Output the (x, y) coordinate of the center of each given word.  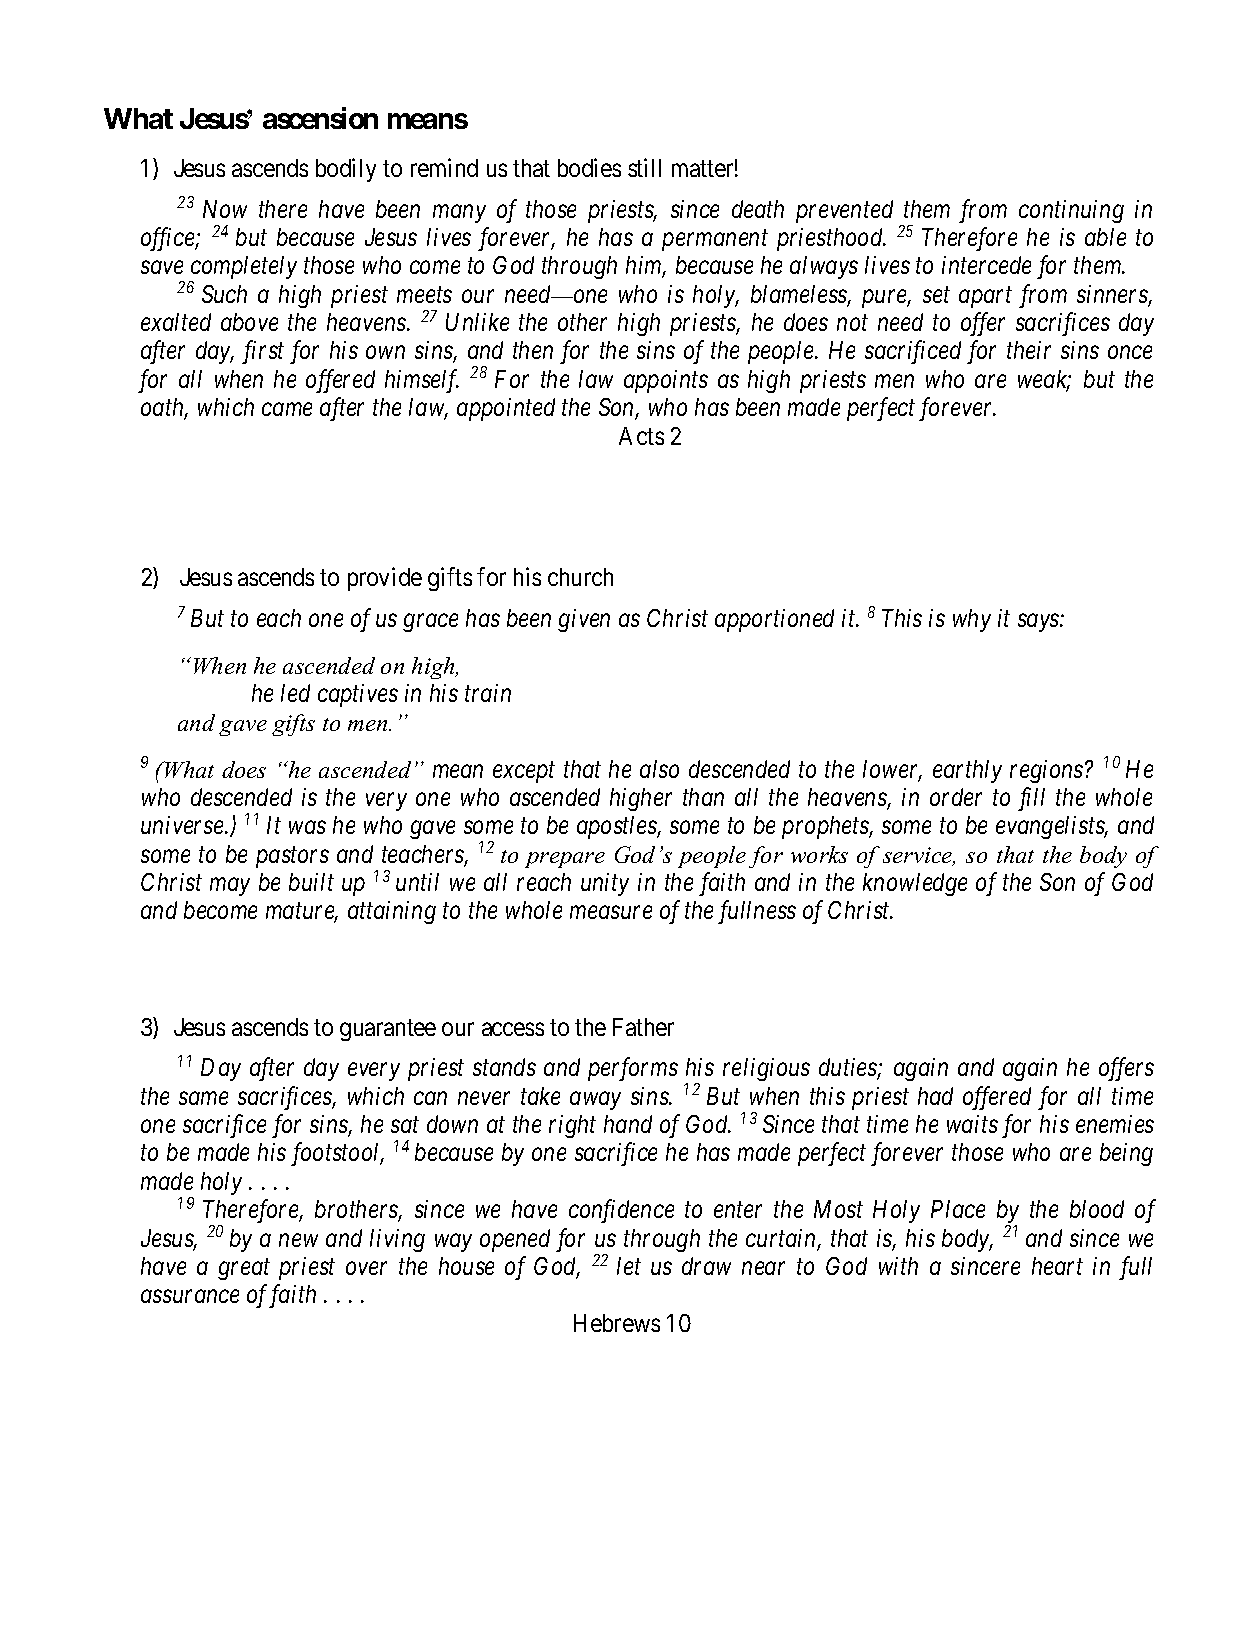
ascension (320, 118)
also (659, 769)
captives (358, 695)
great (244, 1270)
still (644, 167)
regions (1046, 771)
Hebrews (617, 1323)
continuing (1071, 211)
